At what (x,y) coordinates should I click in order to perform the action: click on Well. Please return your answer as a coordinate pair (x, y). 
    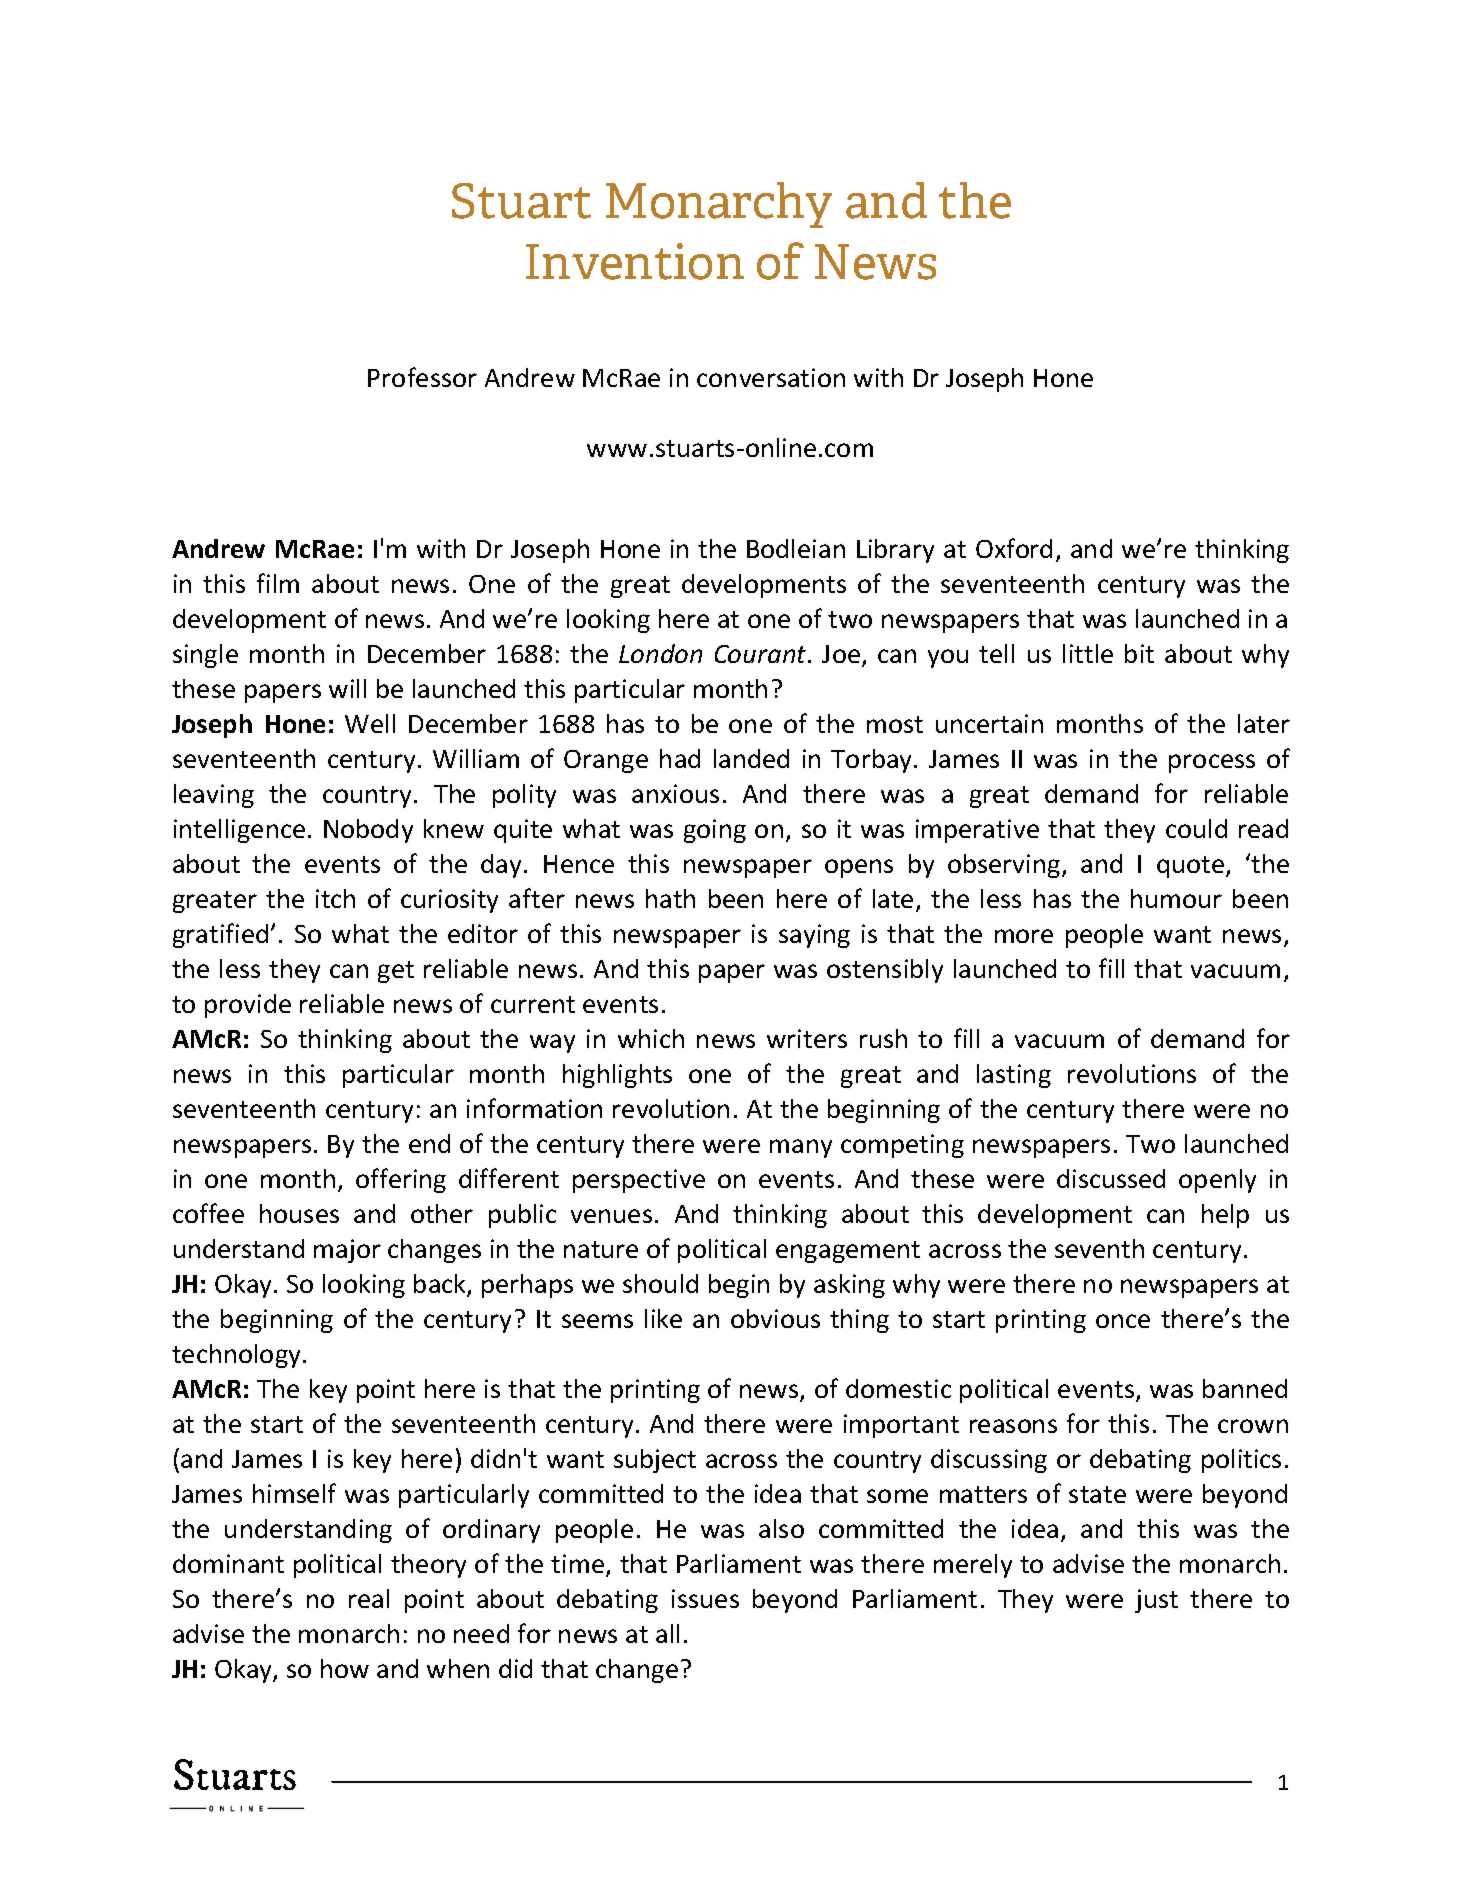
    Looking at the image, I should click on (370, 723).
